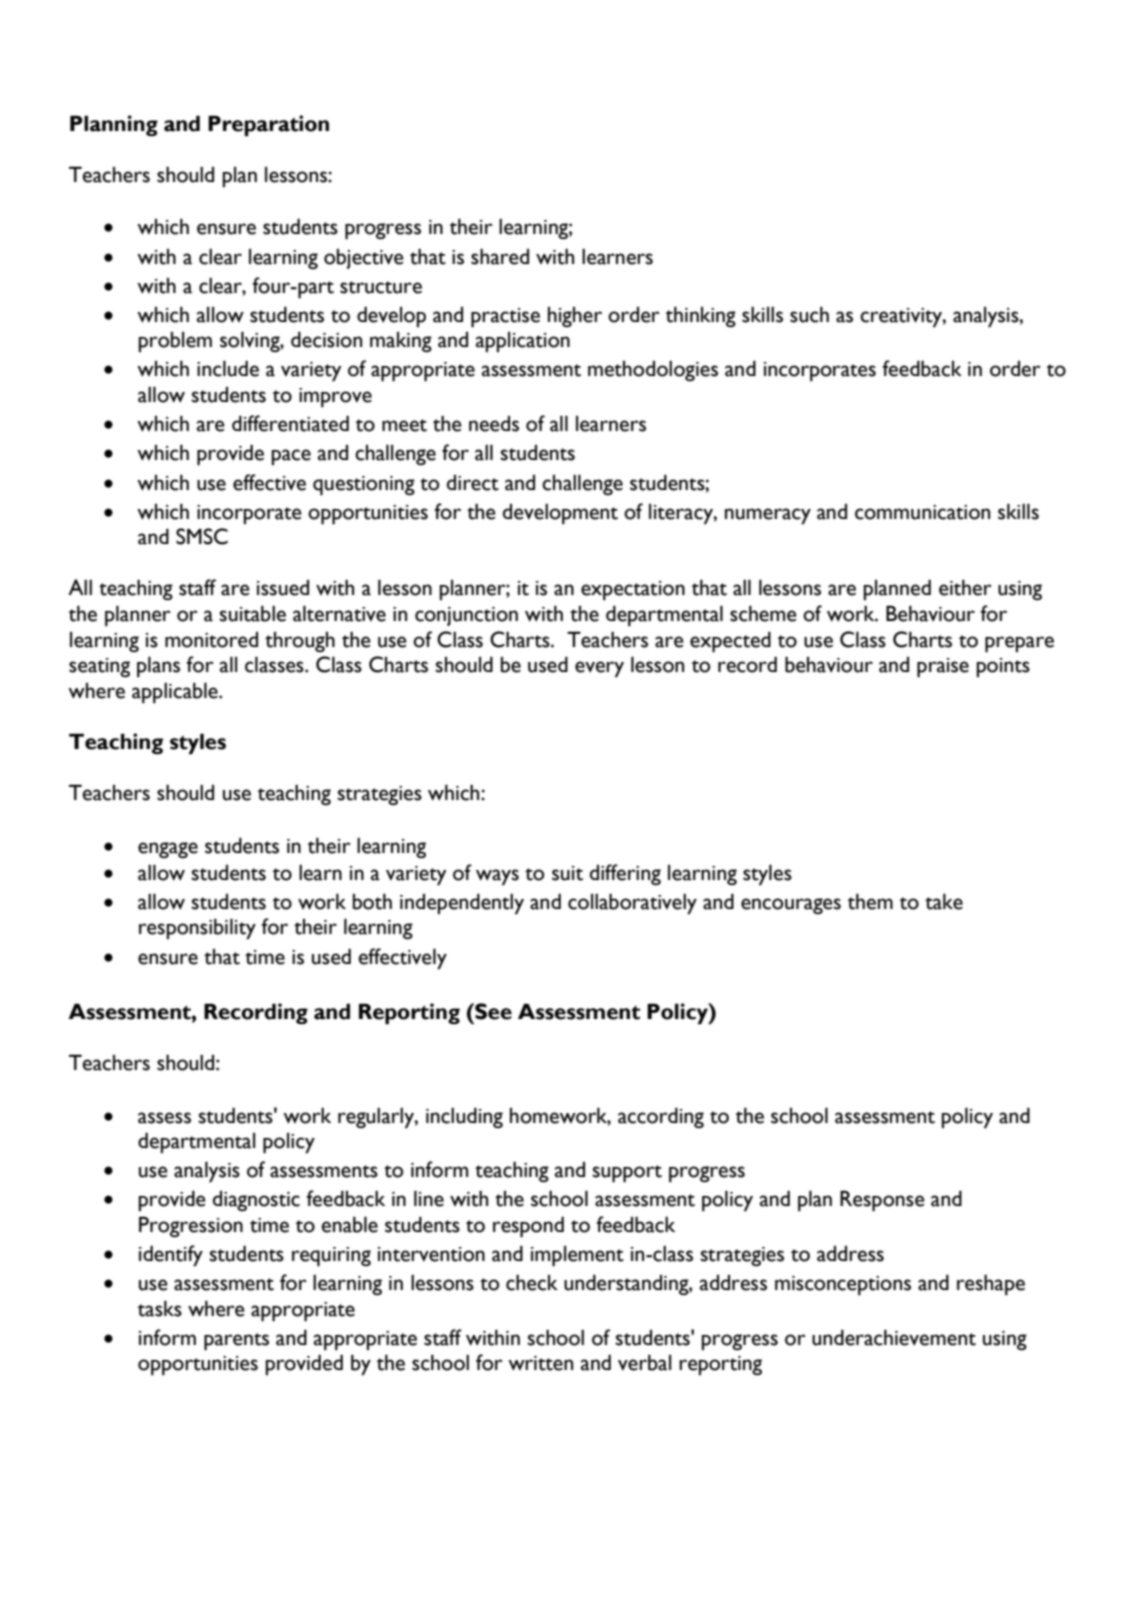  What do you see at coordinates (291, 457) in the screenshot?
I see `pace` at bounding box center [291, 457].
